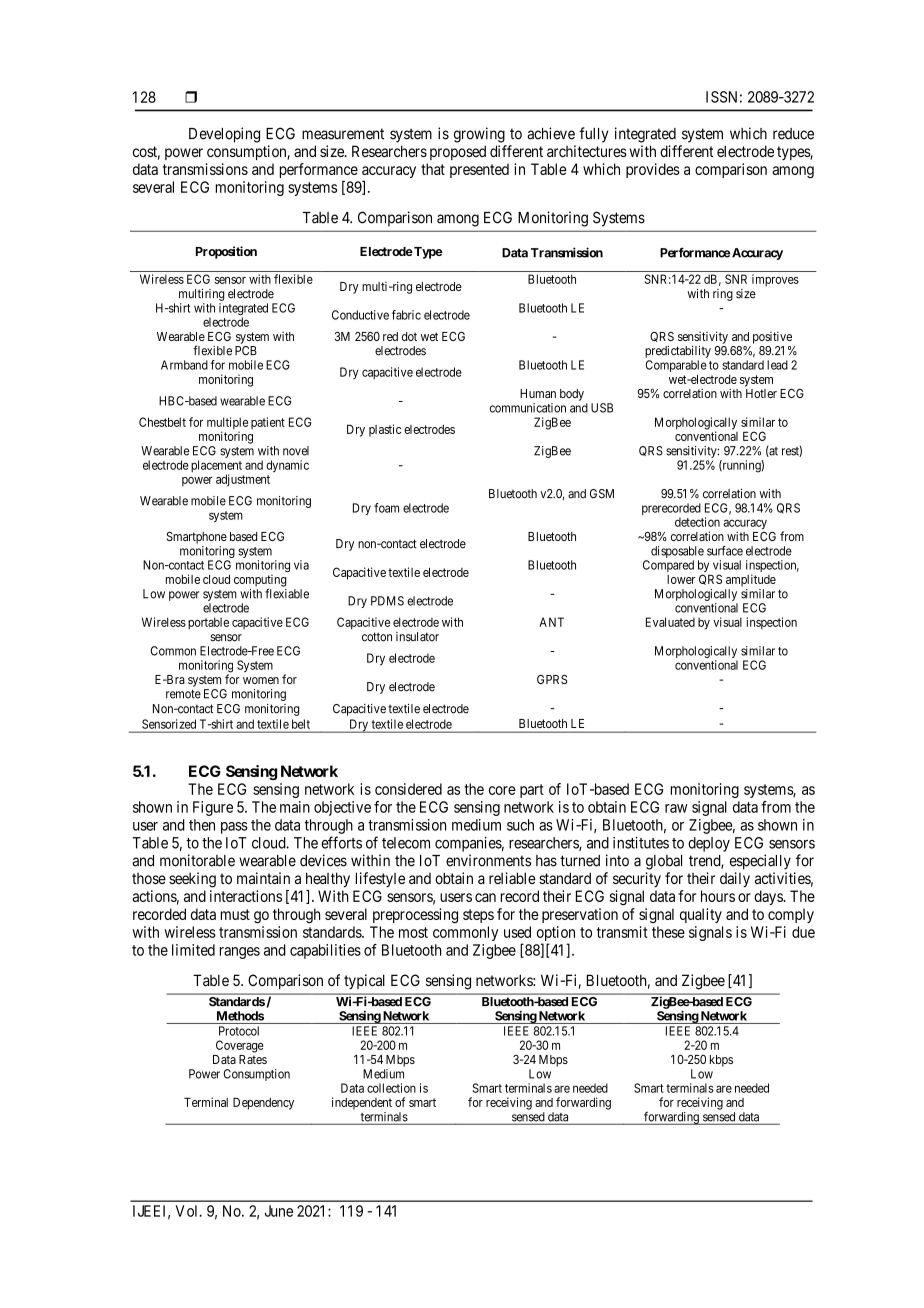 Image resolution: width=924 pixels, height=1308 pixels. I want to click on collection, so click(391, 1088).
